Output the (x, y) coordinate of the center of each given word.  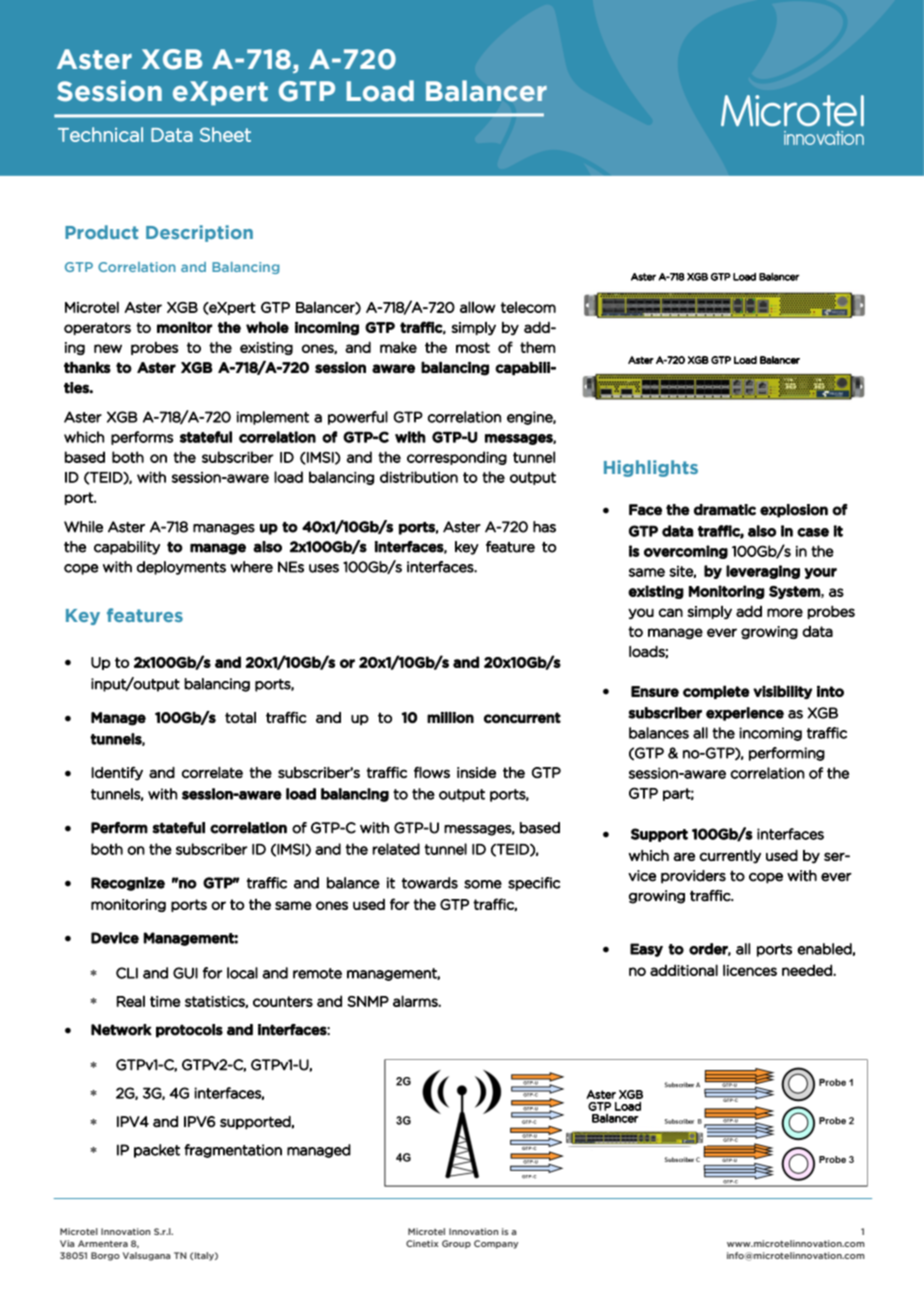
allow (478, 307)
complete (716, 692)
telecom (528, 307)
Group (456, 1244)
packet (157, 1151)
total (240, 717)
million (450, 717)
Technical (100, 134)
